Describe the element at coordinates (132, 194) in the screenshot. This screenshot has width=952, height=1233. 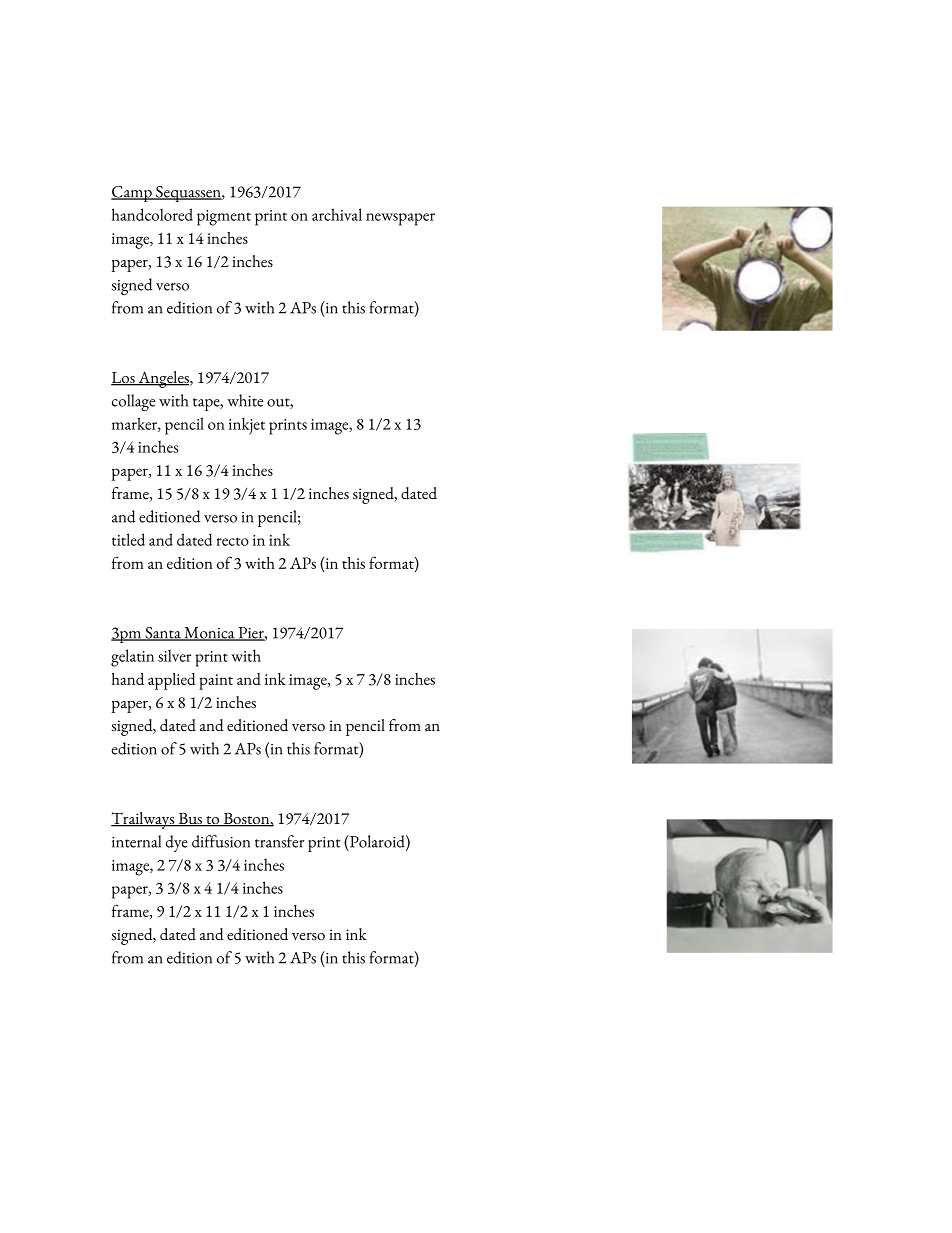
I see `Camp` at that location.
